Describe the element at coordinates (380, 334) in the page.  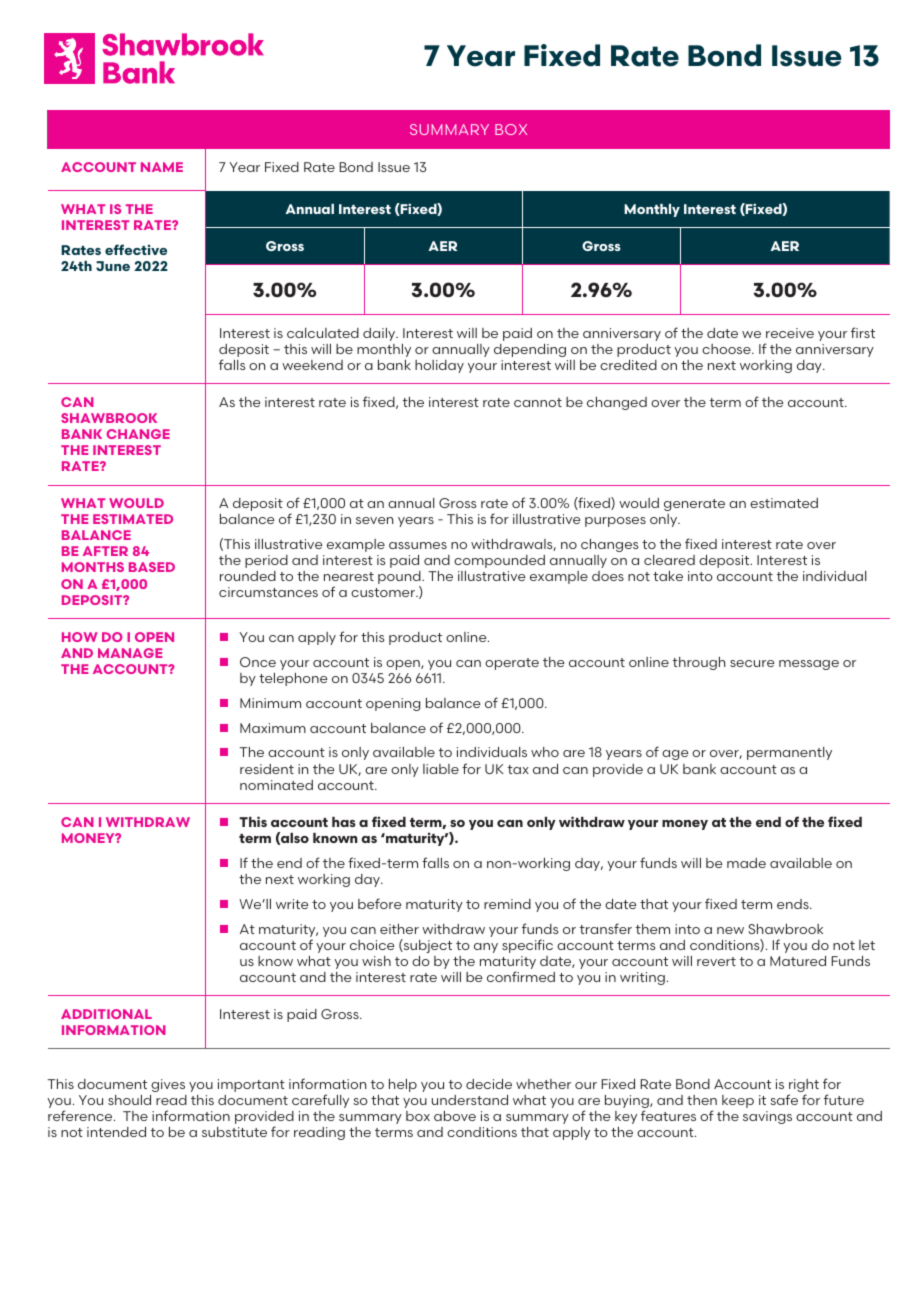
I see `daily` at that location.
